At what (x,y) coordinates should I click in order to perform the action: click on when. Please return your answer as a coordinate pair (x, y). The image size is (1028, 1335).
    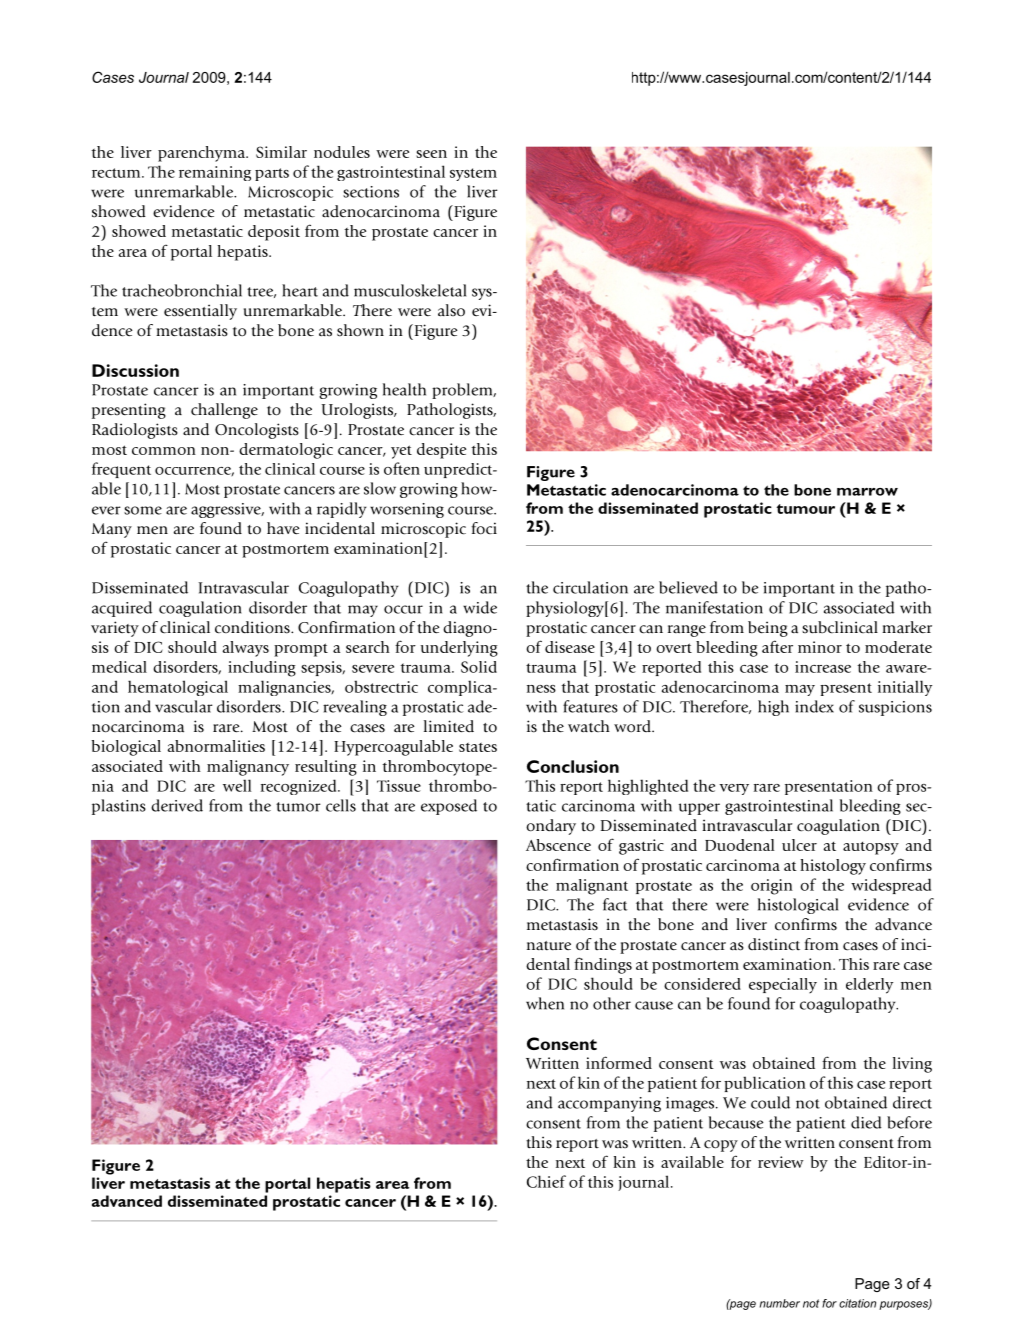
    Looking at the image, I should click on (545, 1003).
